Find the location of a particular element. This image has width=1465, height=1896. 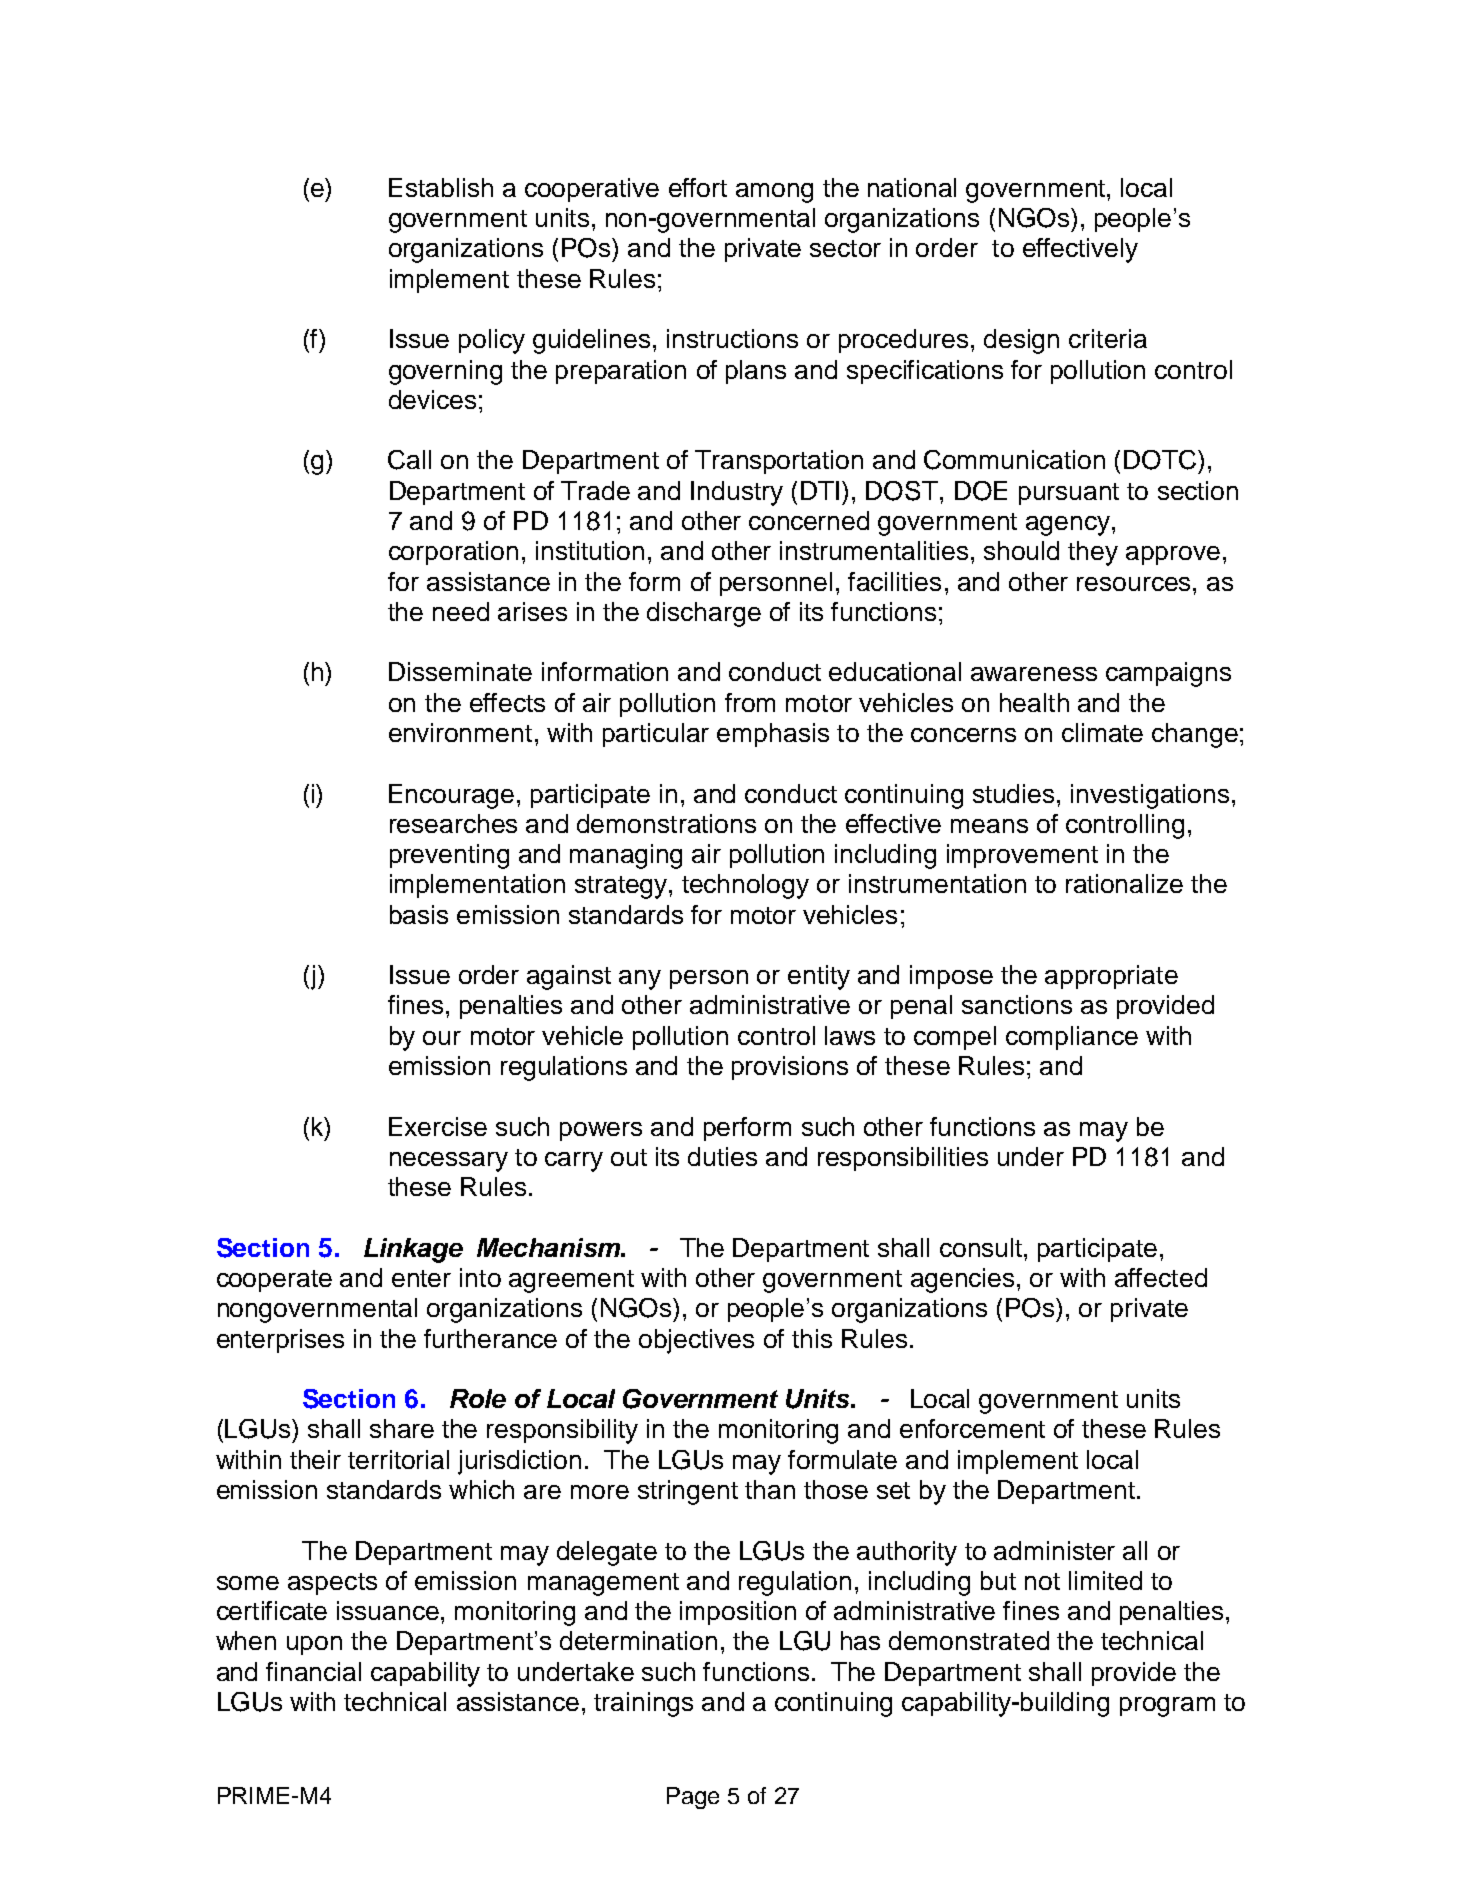

objectives is located at coordinates (696, 1341).
